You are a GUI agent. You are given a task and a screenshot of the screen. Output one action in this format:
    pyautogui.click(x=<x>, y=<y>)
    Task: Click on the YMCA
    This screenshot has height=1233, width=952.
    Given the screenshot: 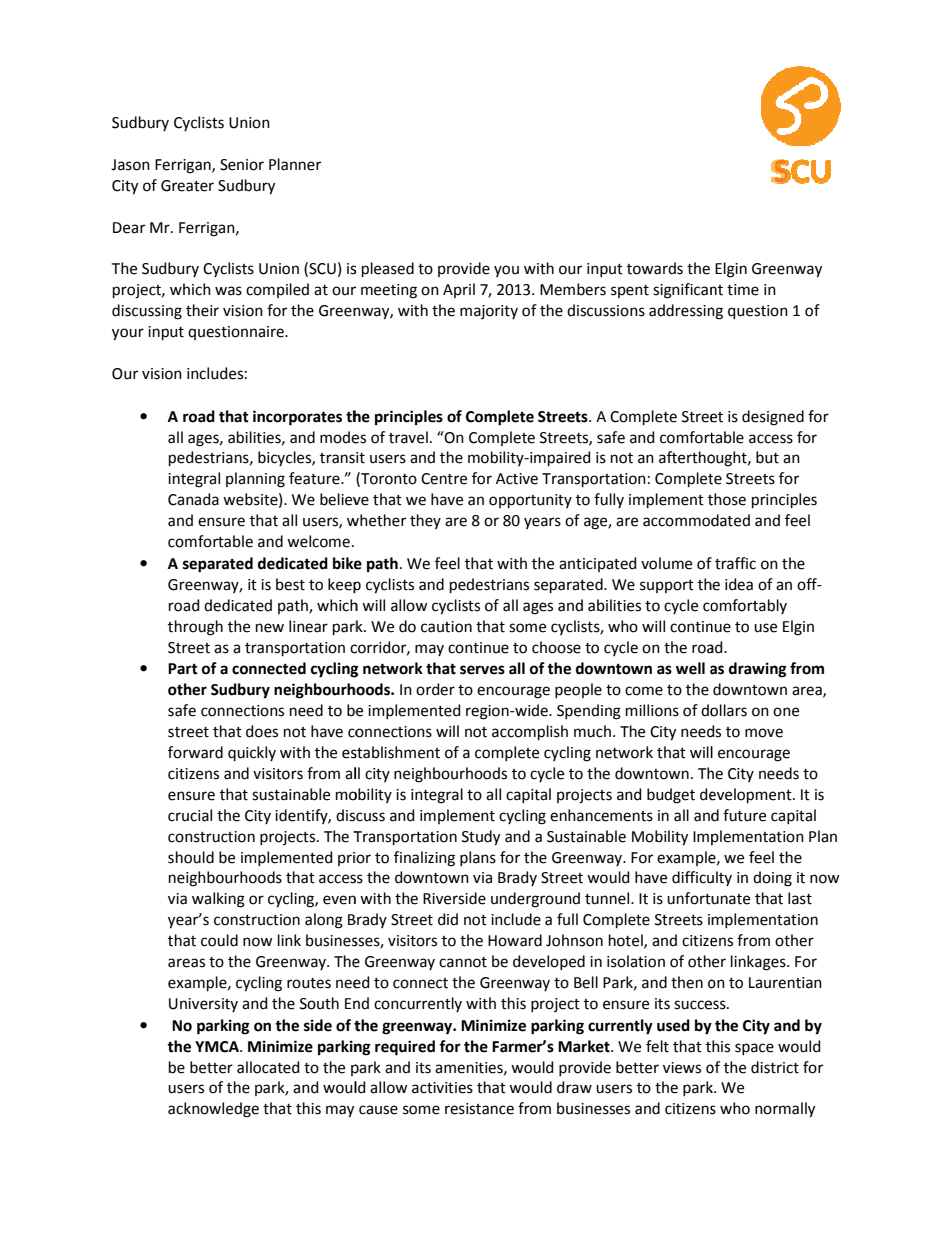 What is the action you would take?
    pyautogui.click(x=218, y=1047)
